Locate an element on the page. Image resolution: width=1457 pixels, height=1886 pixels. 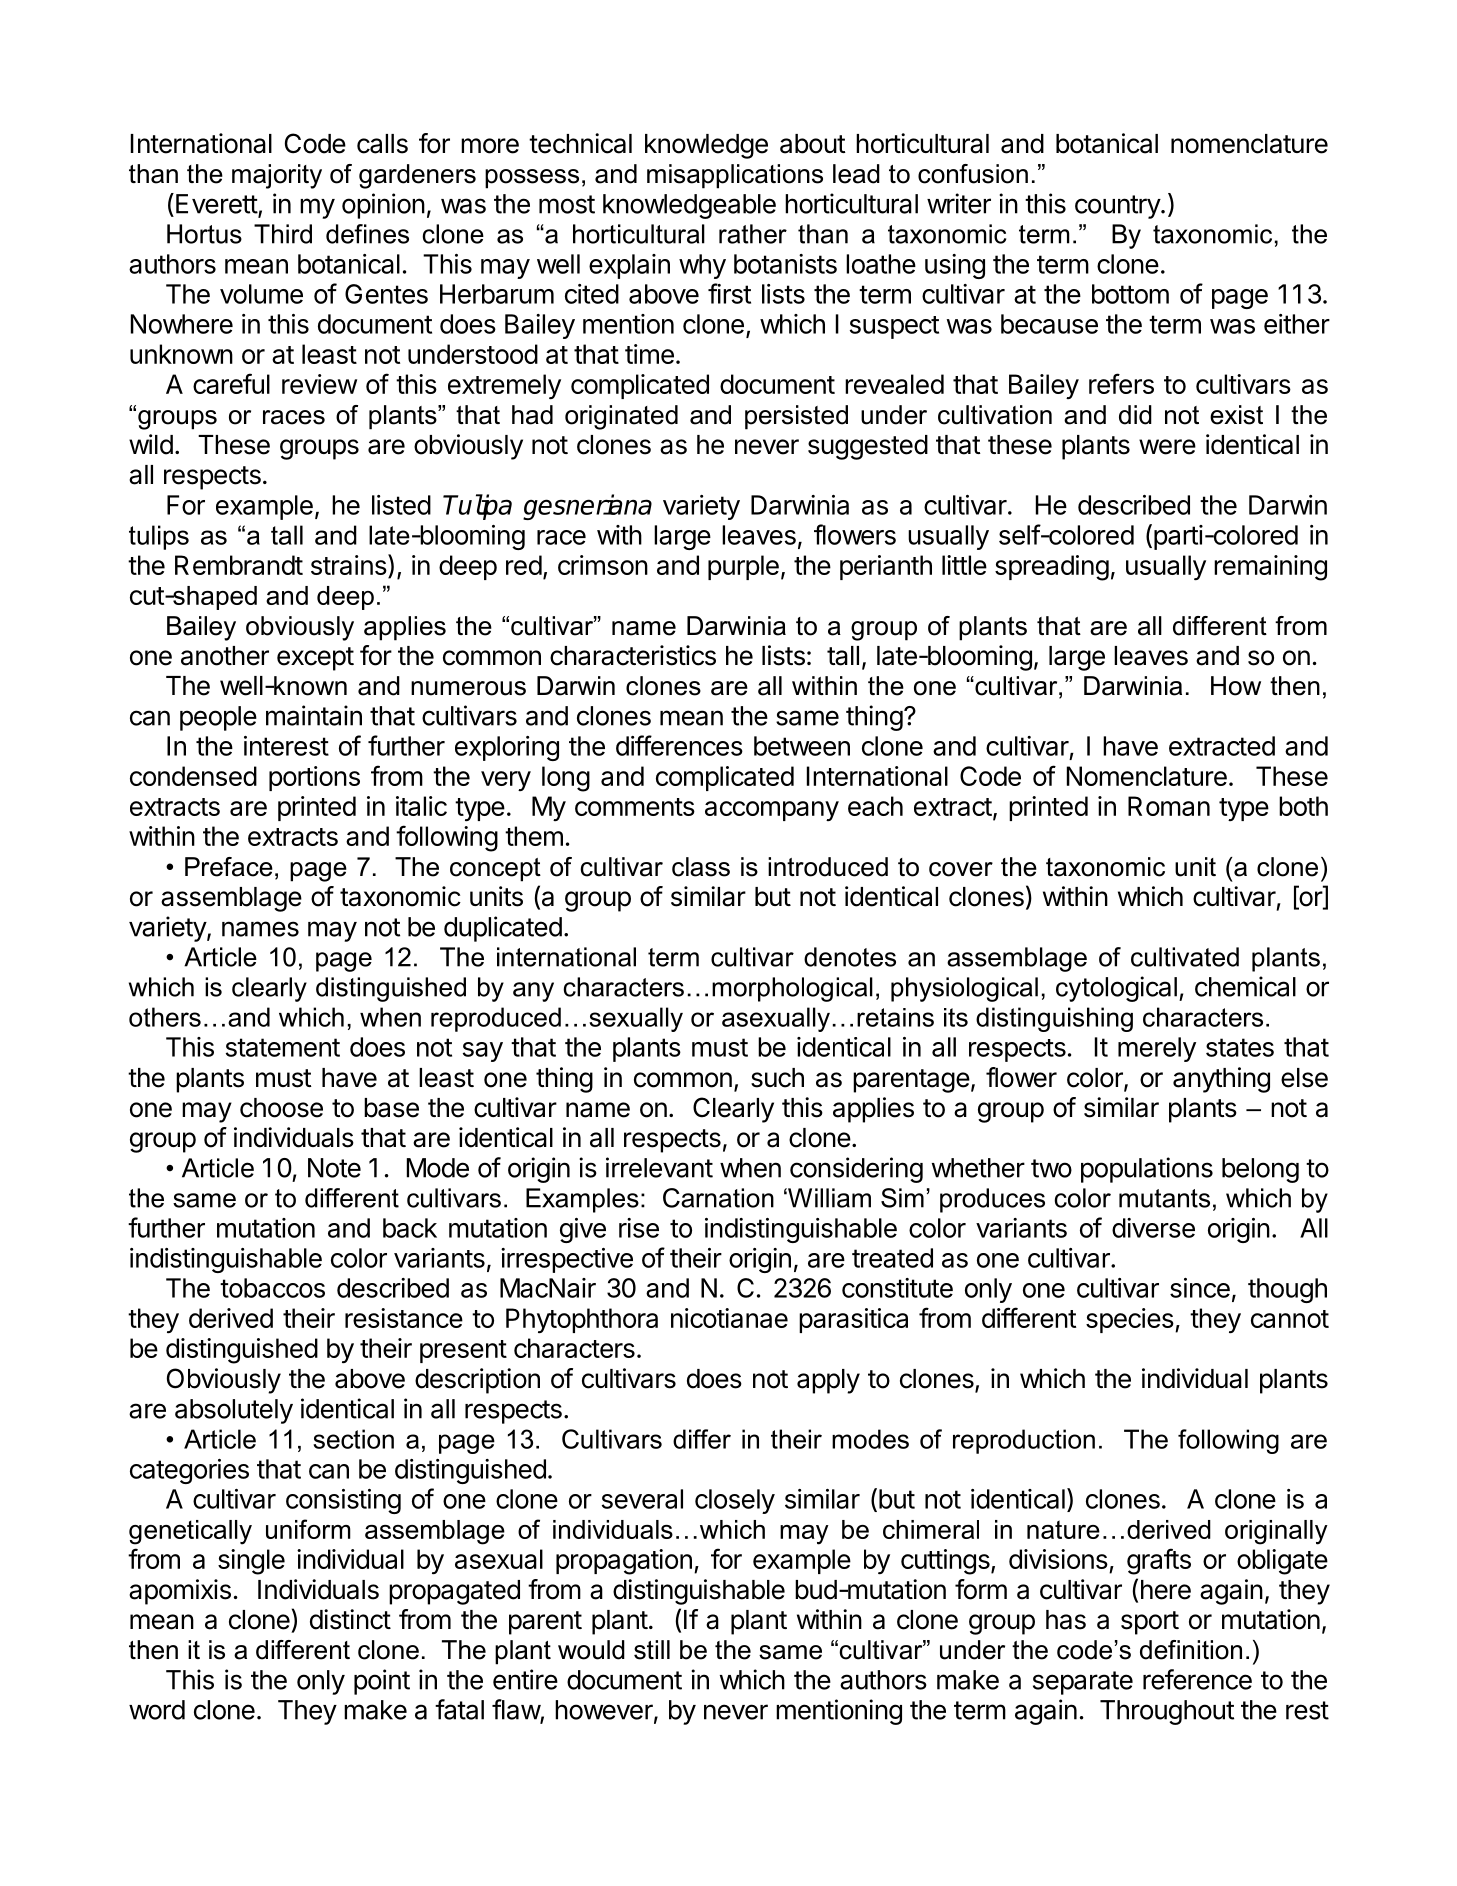
since is located at coordinates (1200, 1288).
